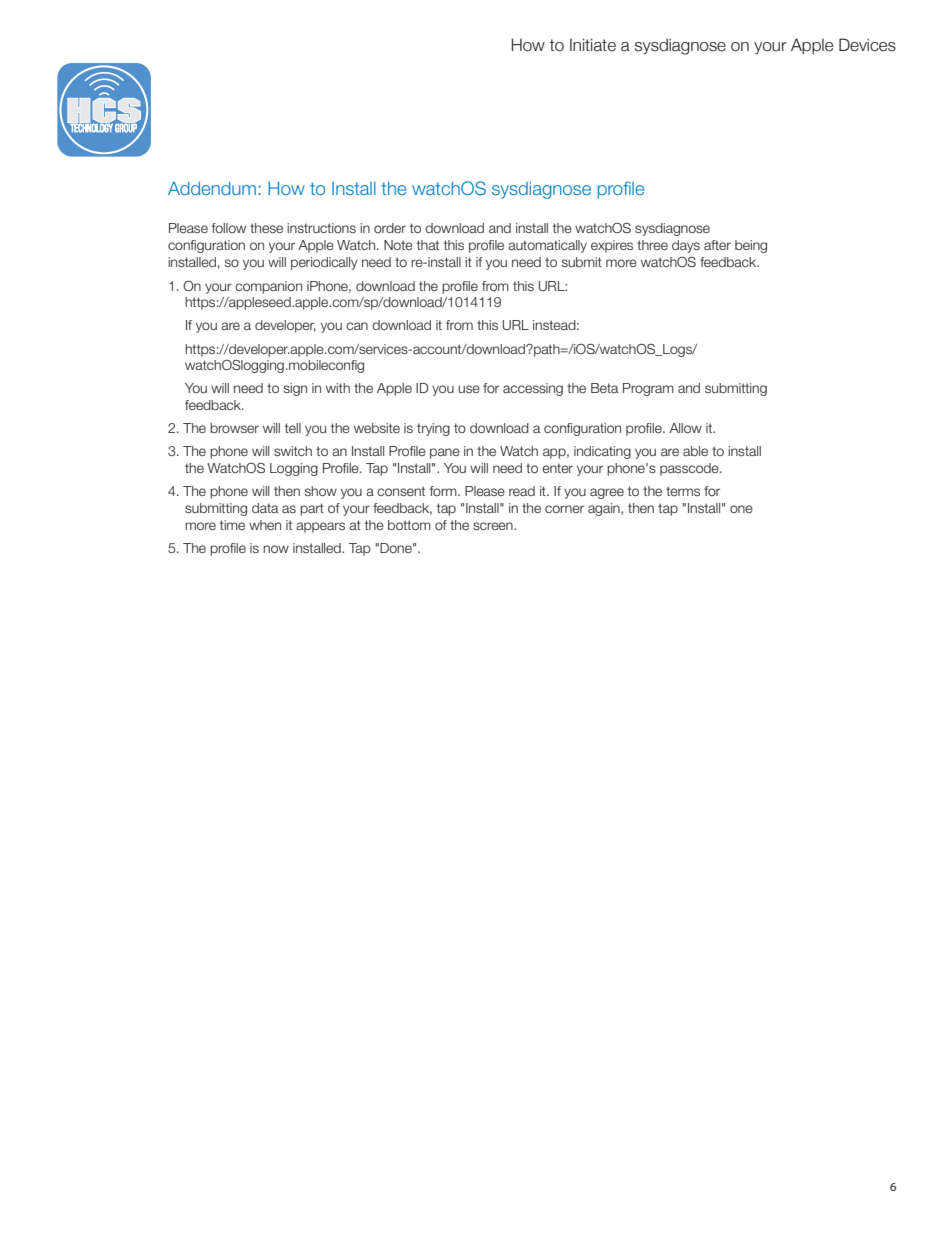 The image size is (952, 1233). I want to click on companion, so click(268, 287).
